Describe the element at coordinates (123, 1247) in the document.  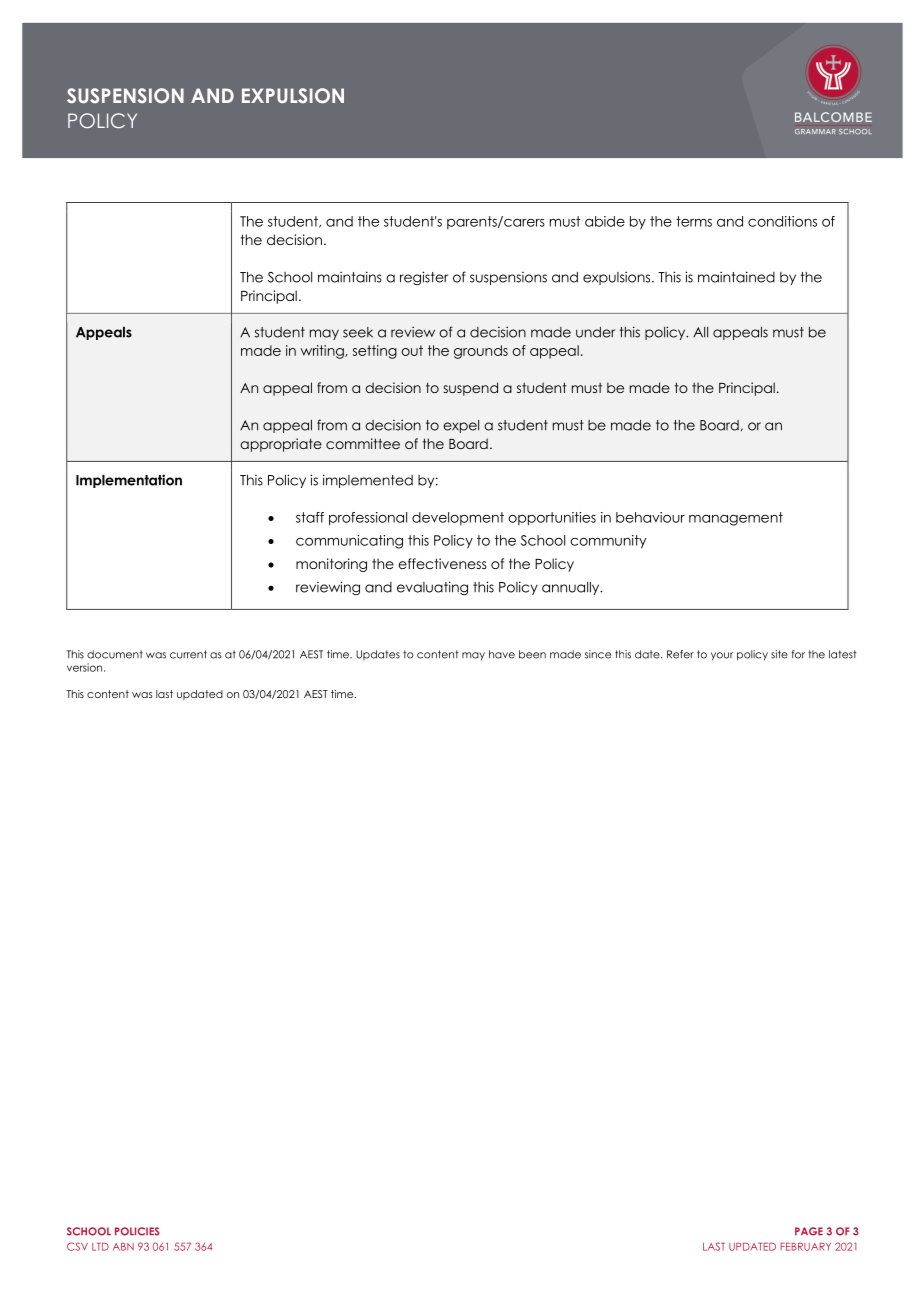
I see `ABN` at that location.
